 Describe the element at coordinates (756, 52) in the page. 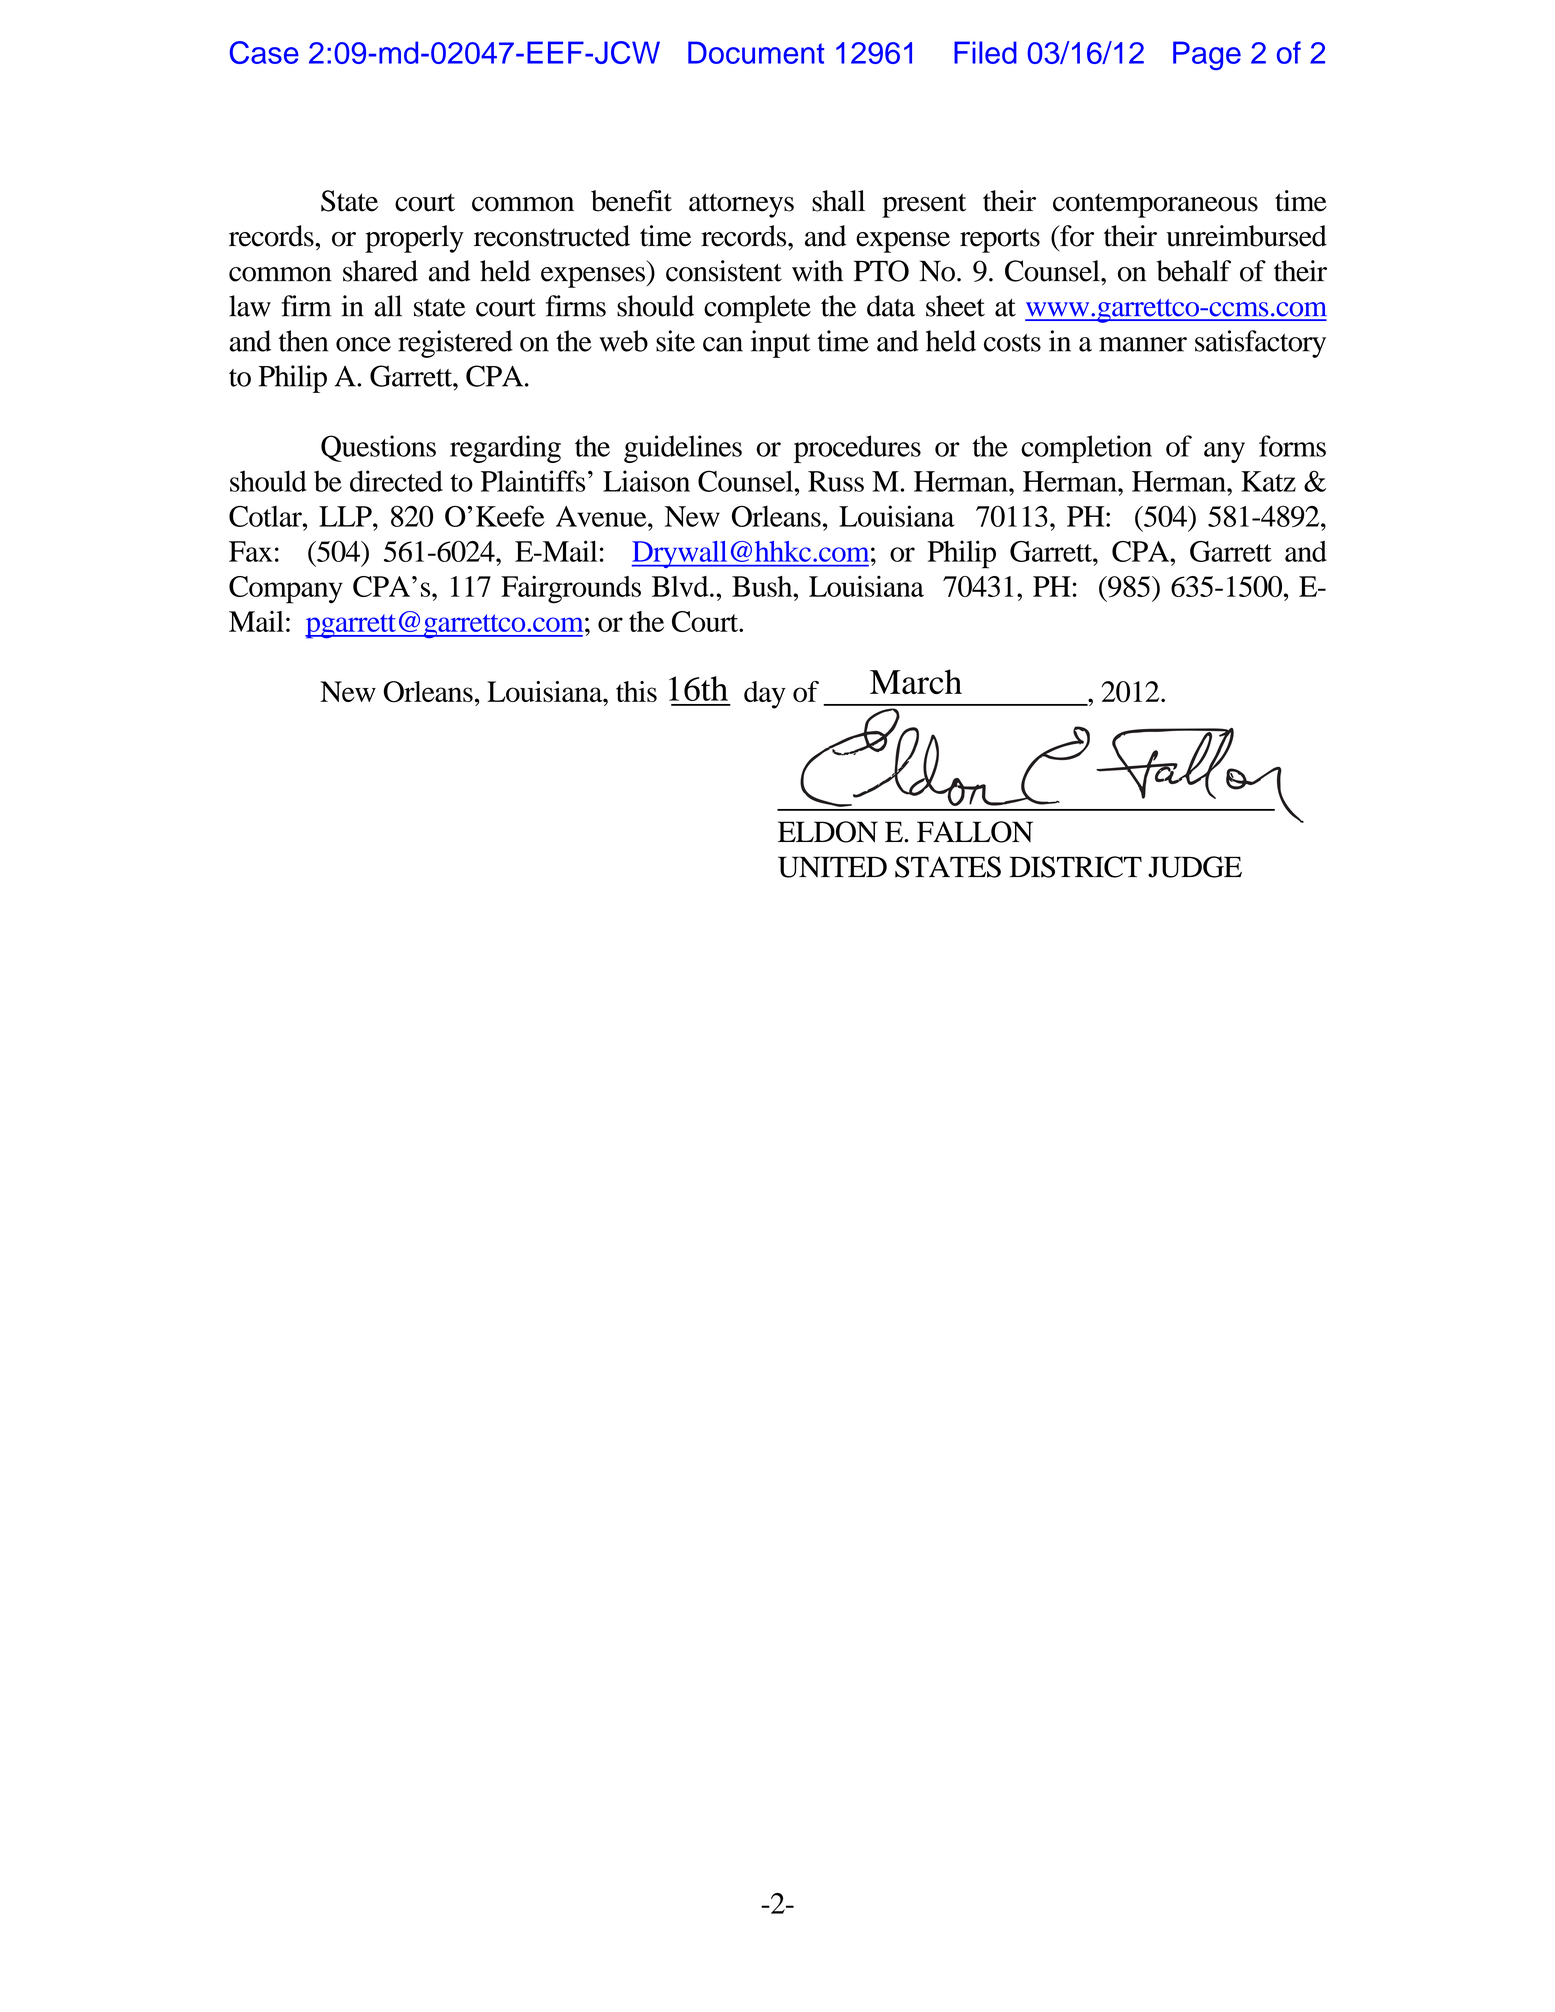

I see `Document` at that location.
